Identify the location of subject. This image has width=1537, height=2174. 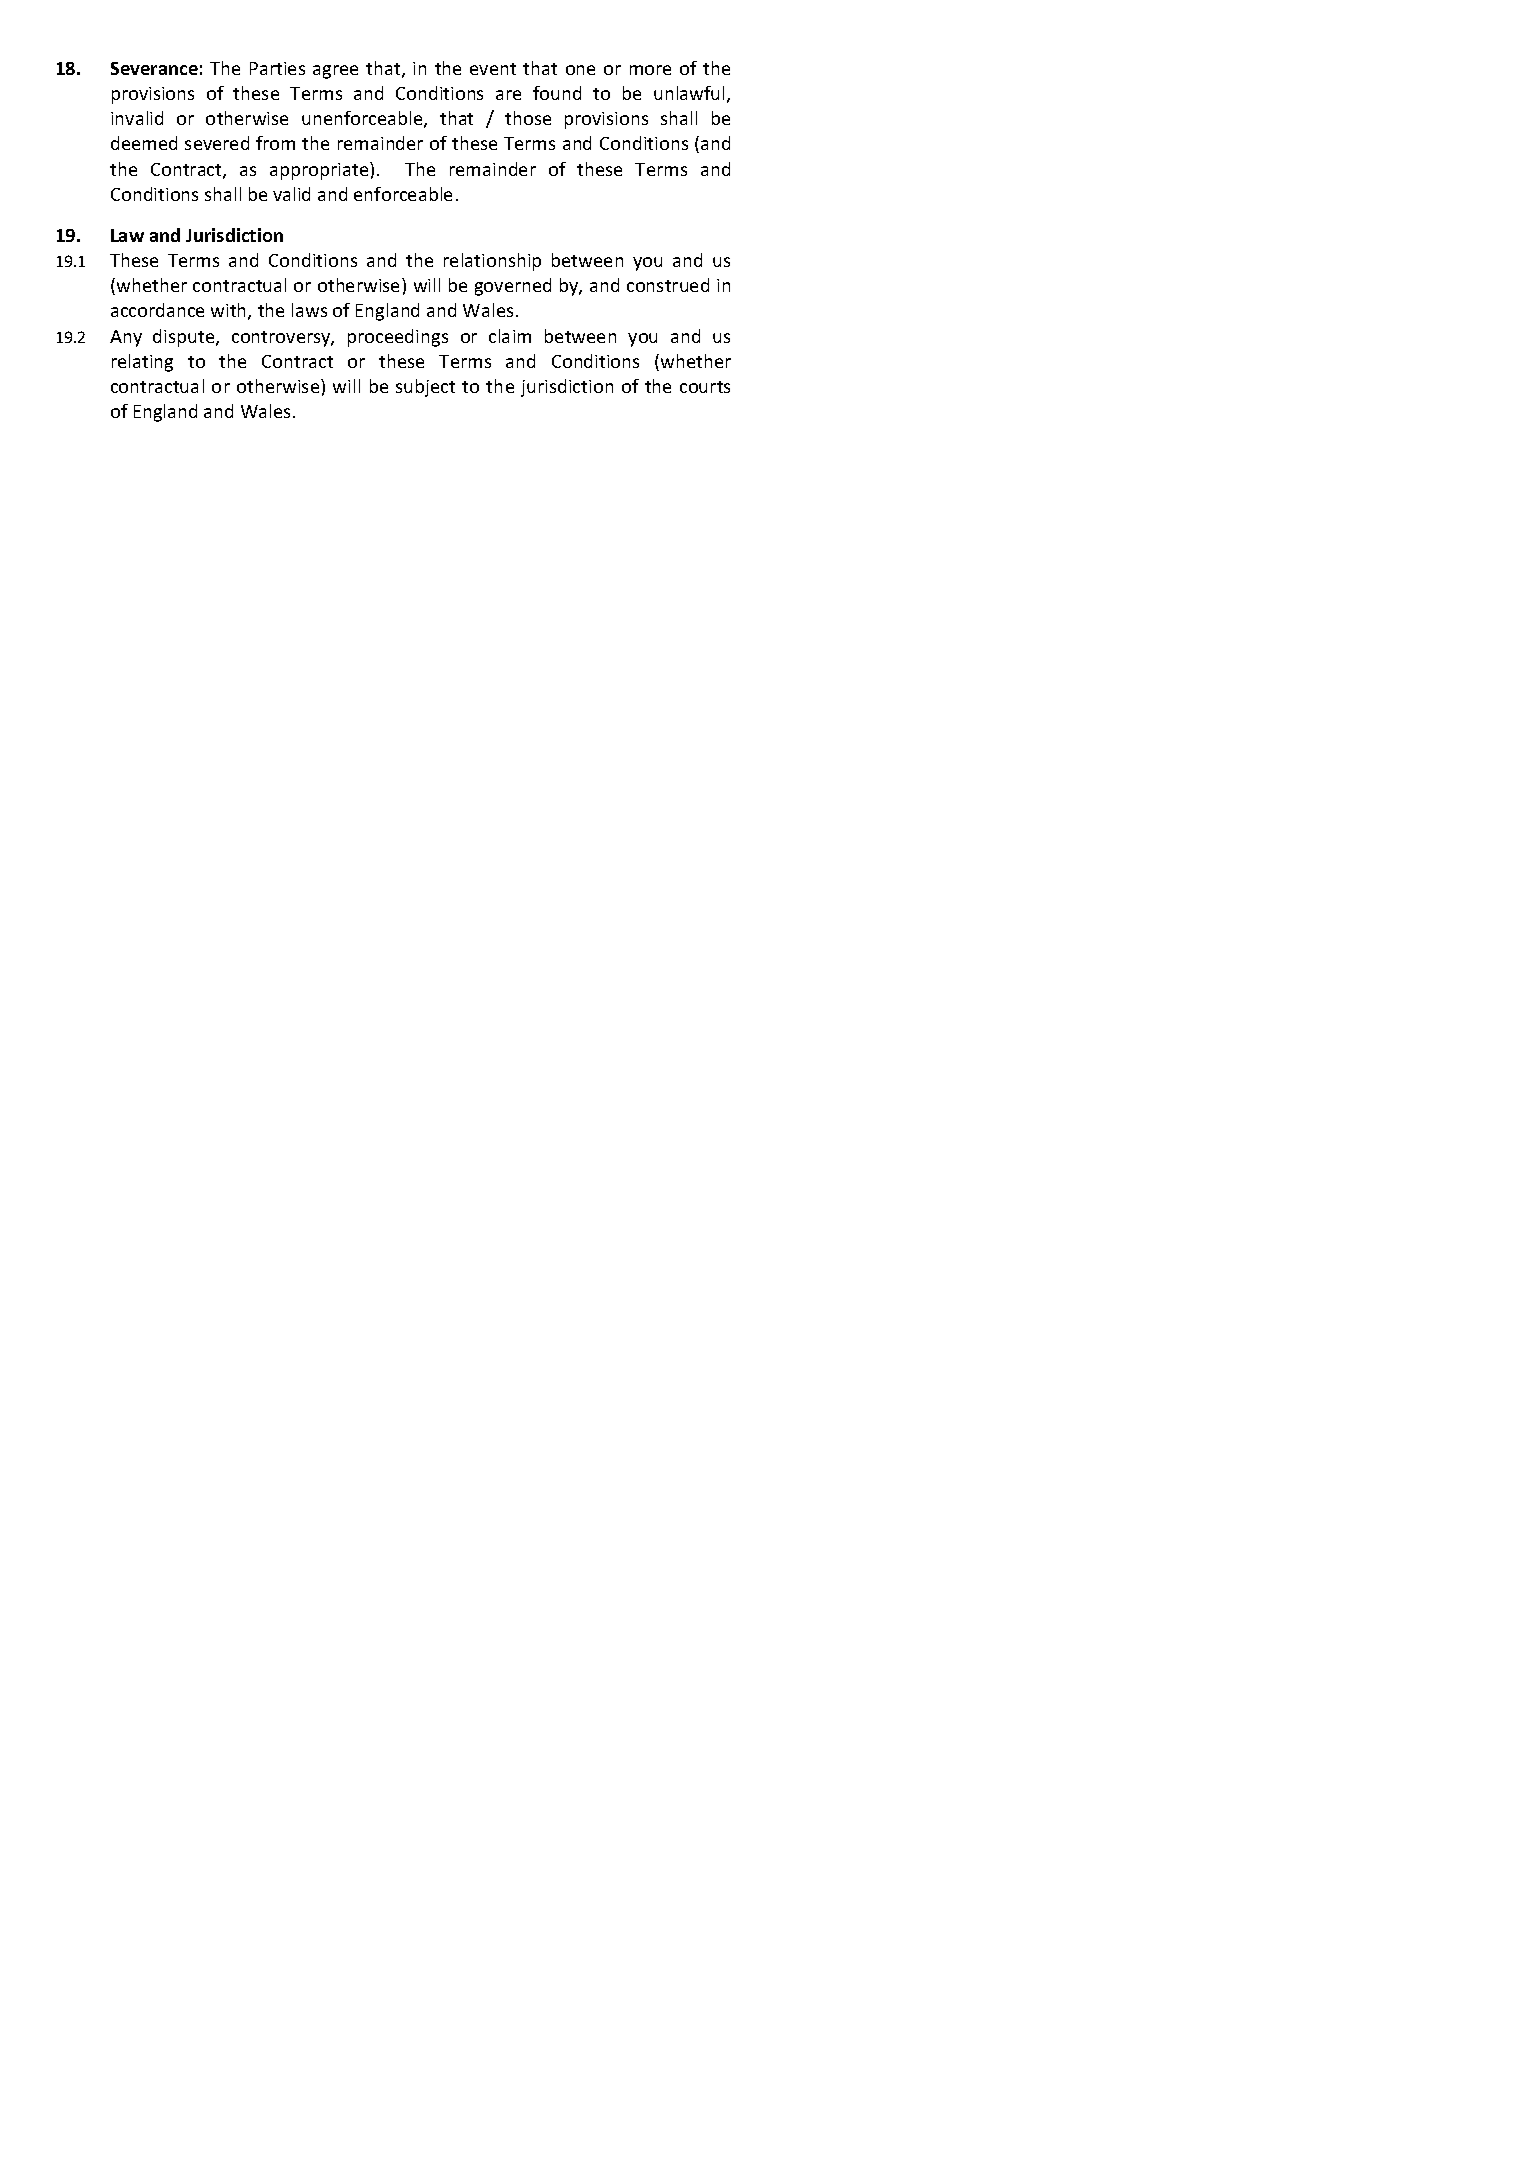
(425, 388).
